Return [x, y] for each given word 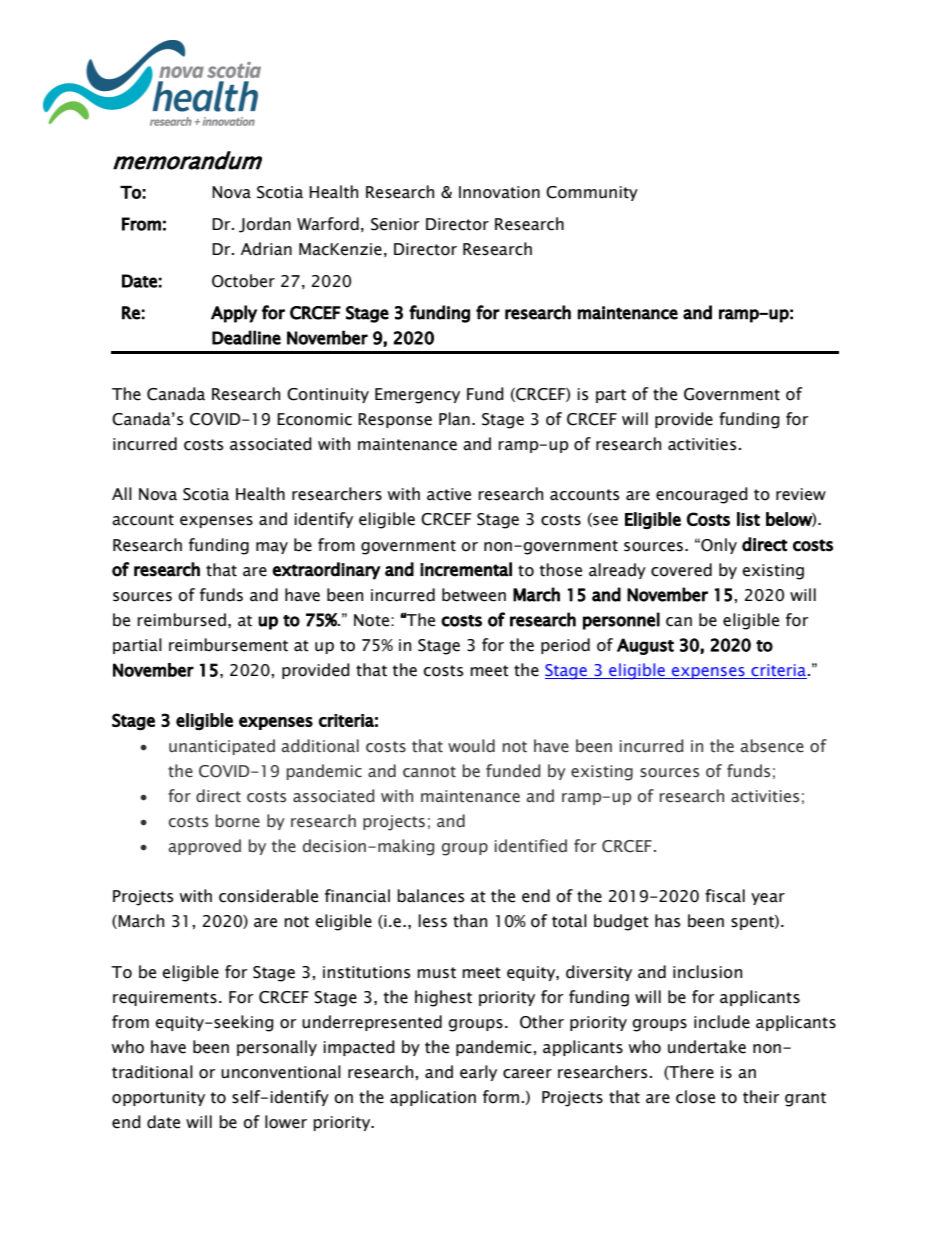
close [695, 1097]
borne [238, 821]
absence [772, 746]
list [748, 519]
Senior [395, 224]
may [272, 548]
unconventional [281, 1072]
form [501, 1097]
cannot [429, 772]
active [449, 494]
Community [592, 193]
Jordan [265, 225]
